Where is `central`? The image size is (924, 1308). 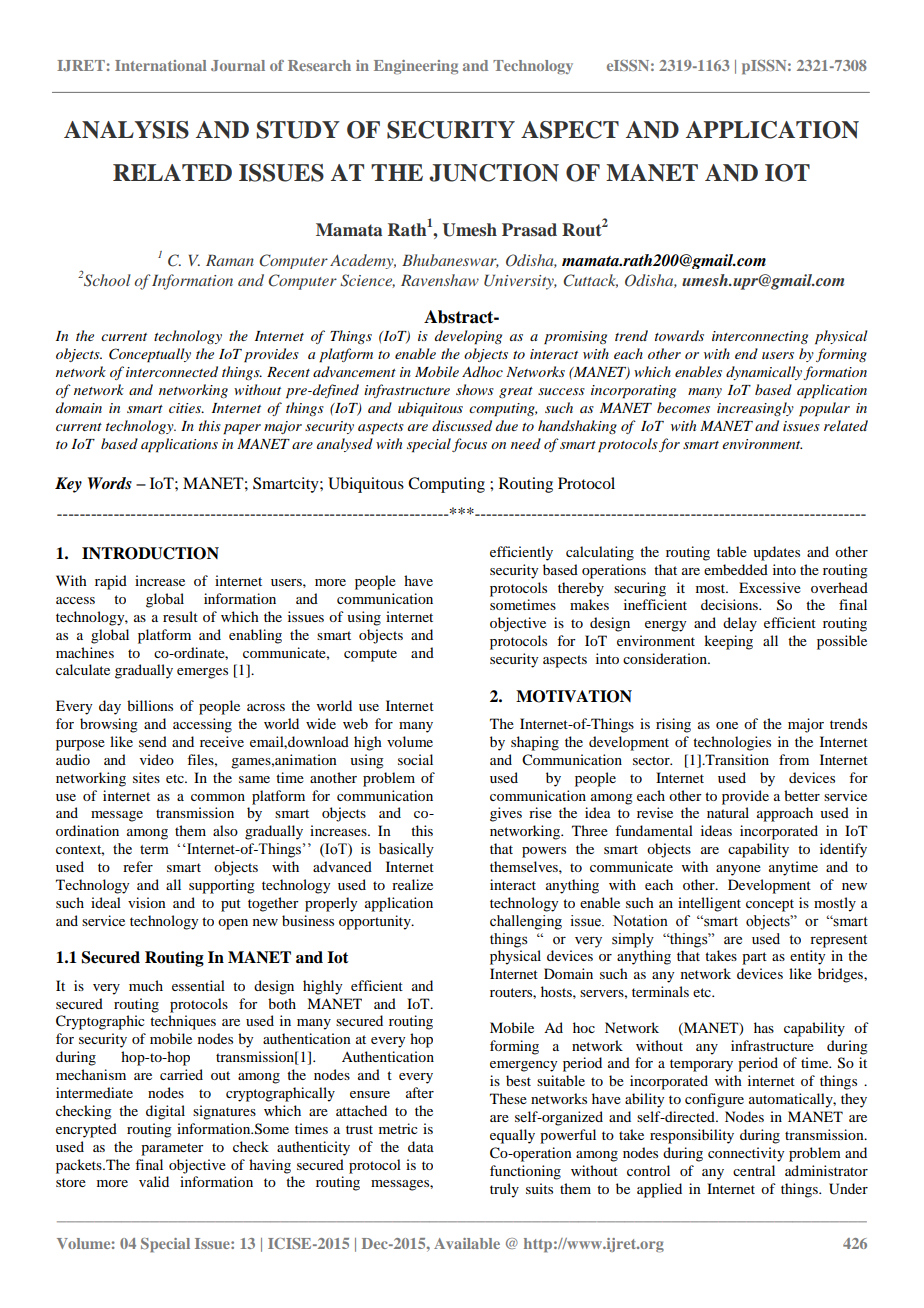
central is located at coordinates (754, 1170).
